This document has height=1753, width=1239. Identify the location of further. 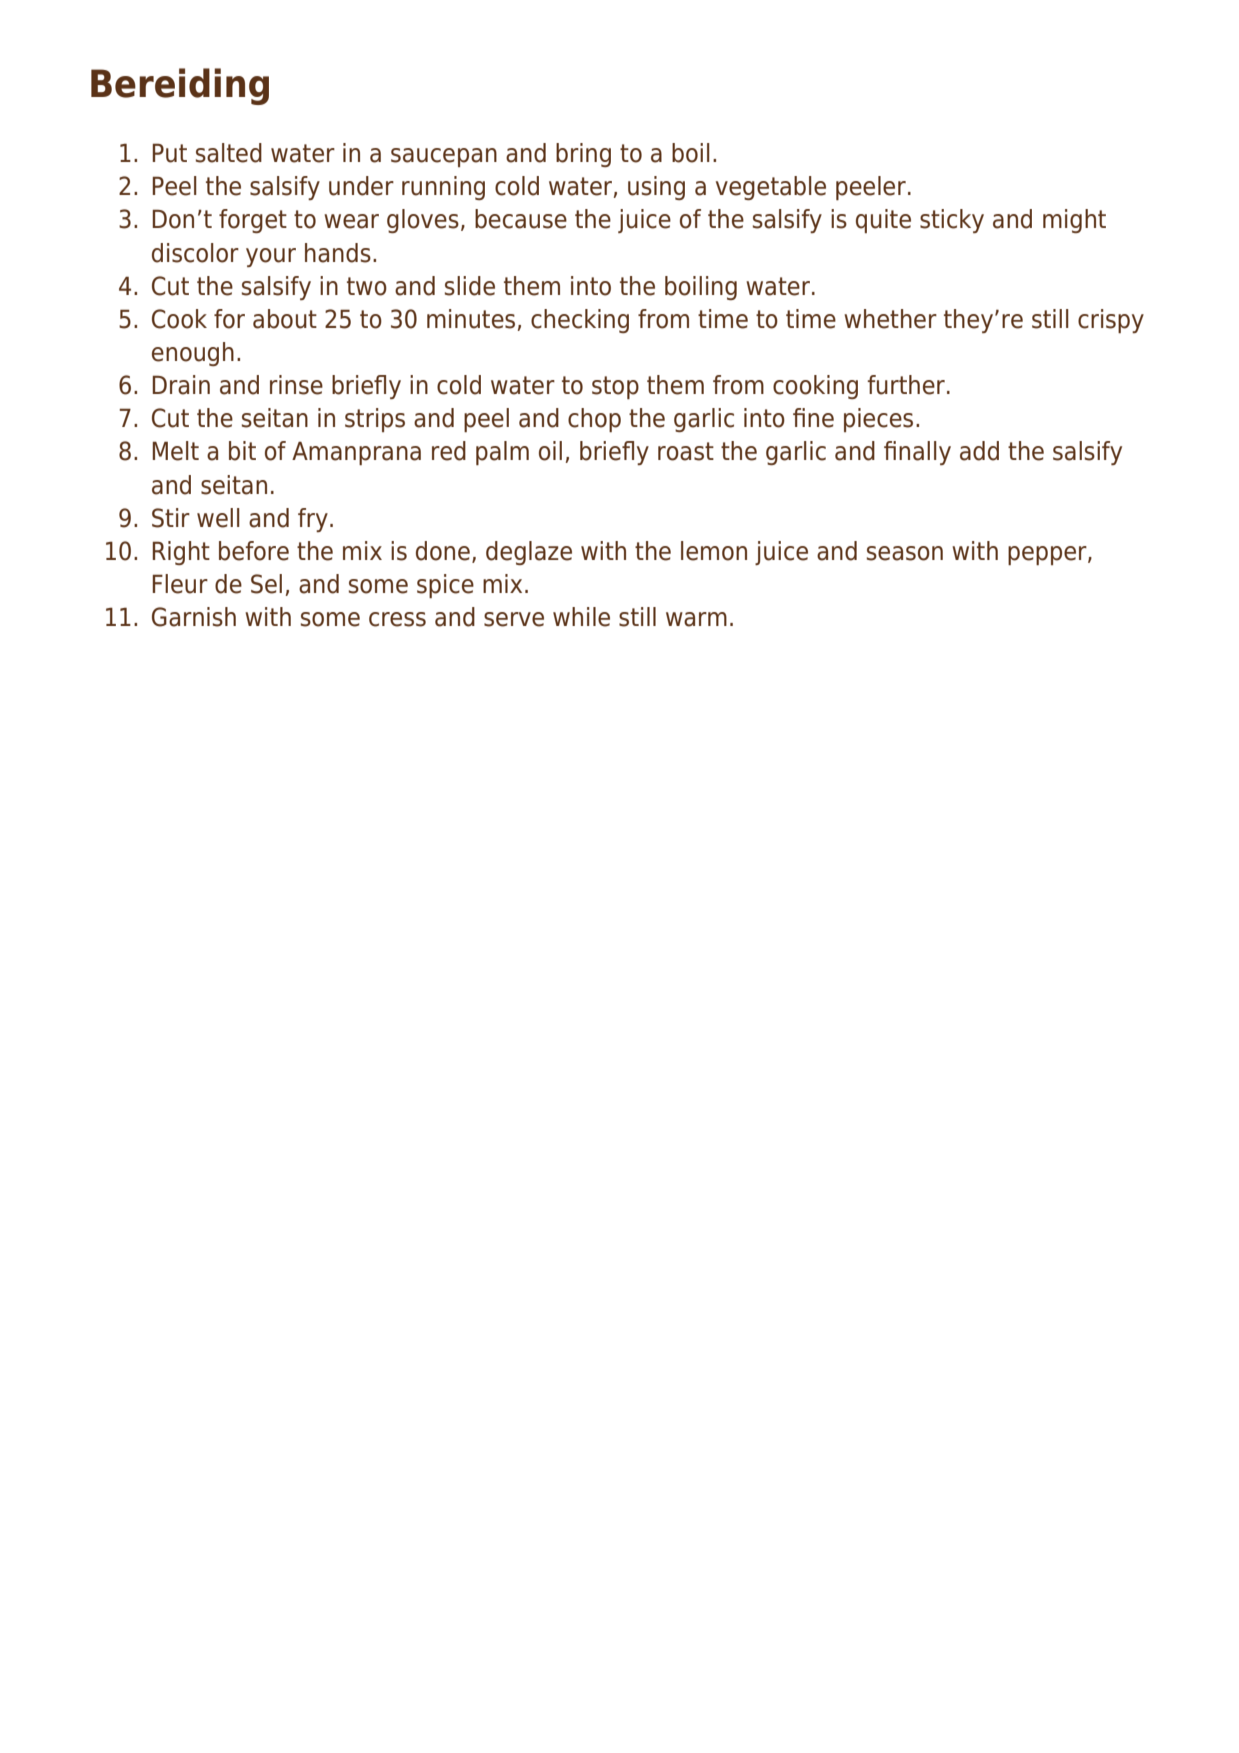
(906, 385).
